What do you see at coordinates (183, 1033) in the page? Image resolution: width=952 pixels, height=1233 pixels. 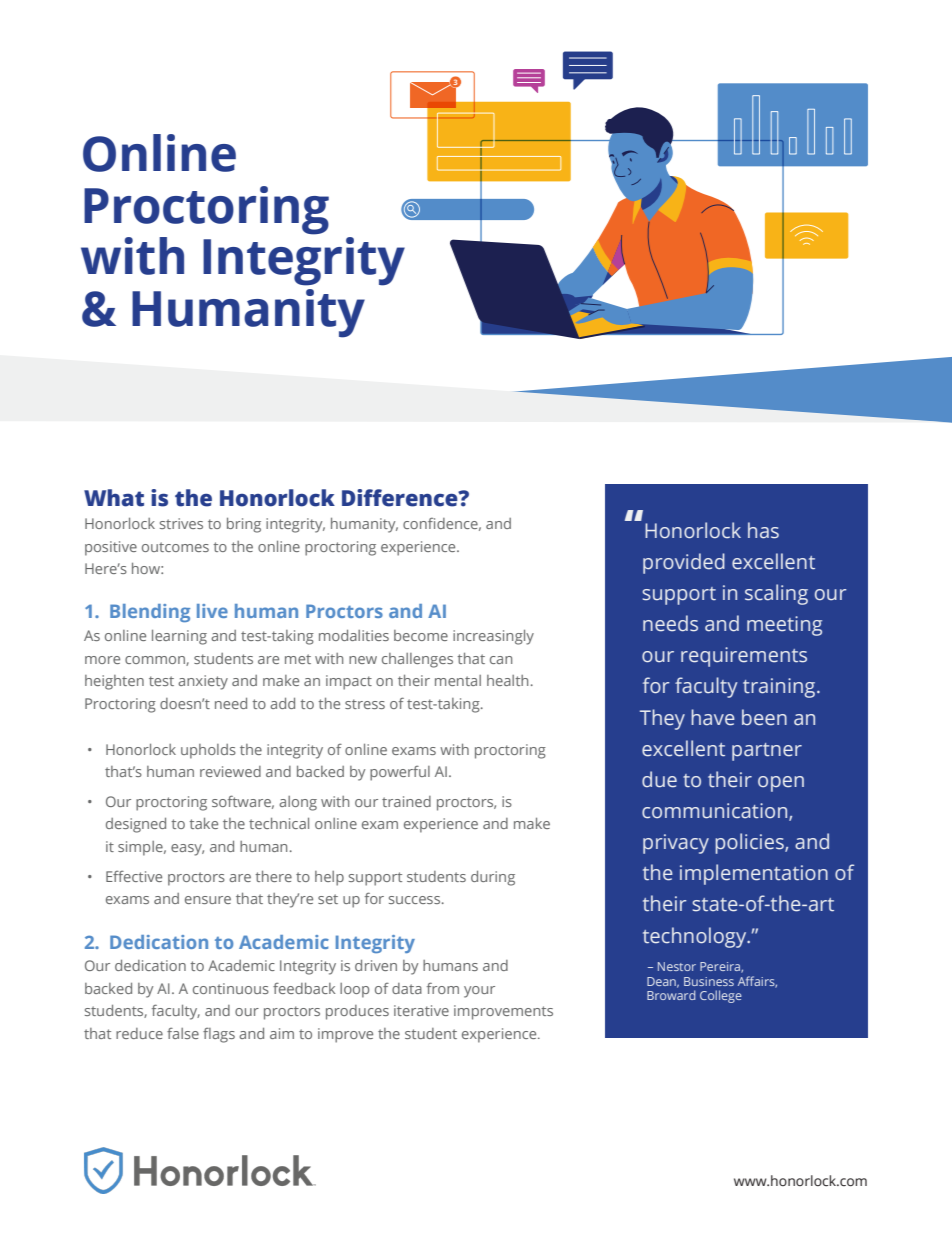 I see `false` at bounding box center [183, 1033].
